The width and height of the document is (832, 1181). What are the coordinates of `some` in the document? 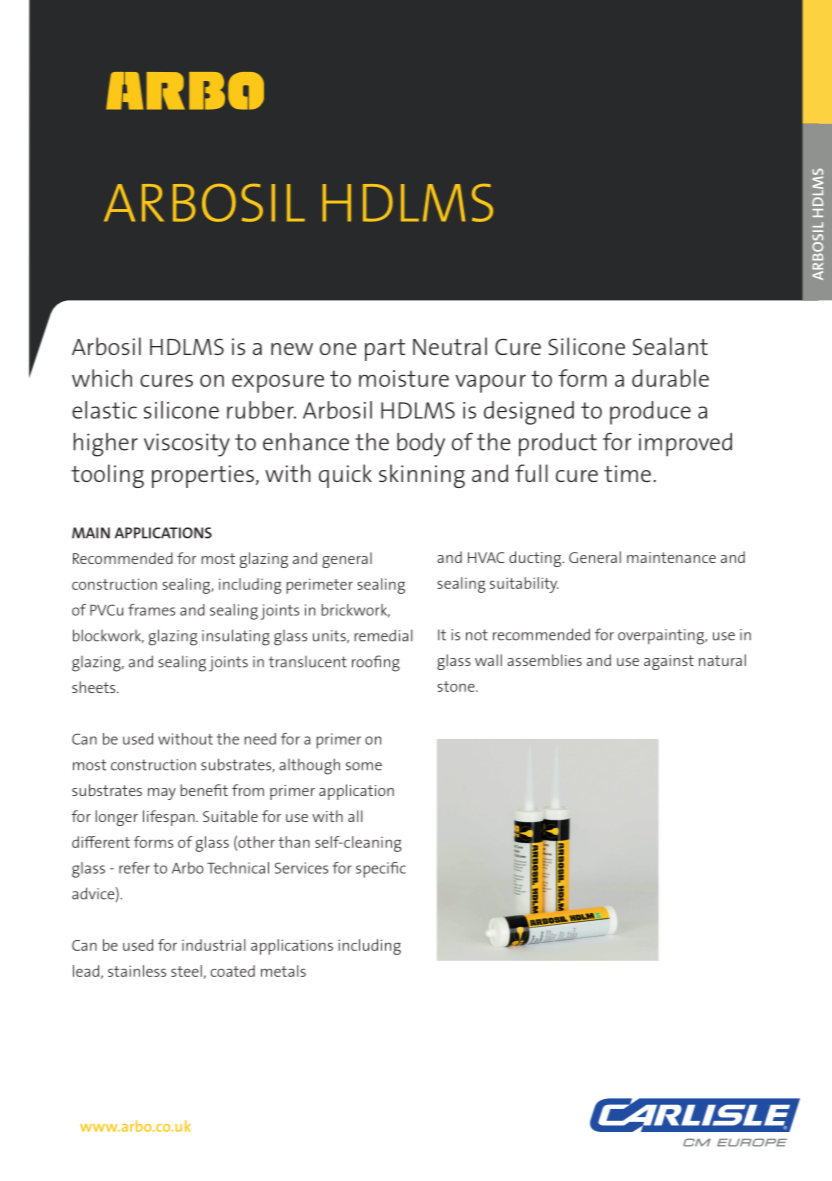 It's located at (364, 766).
